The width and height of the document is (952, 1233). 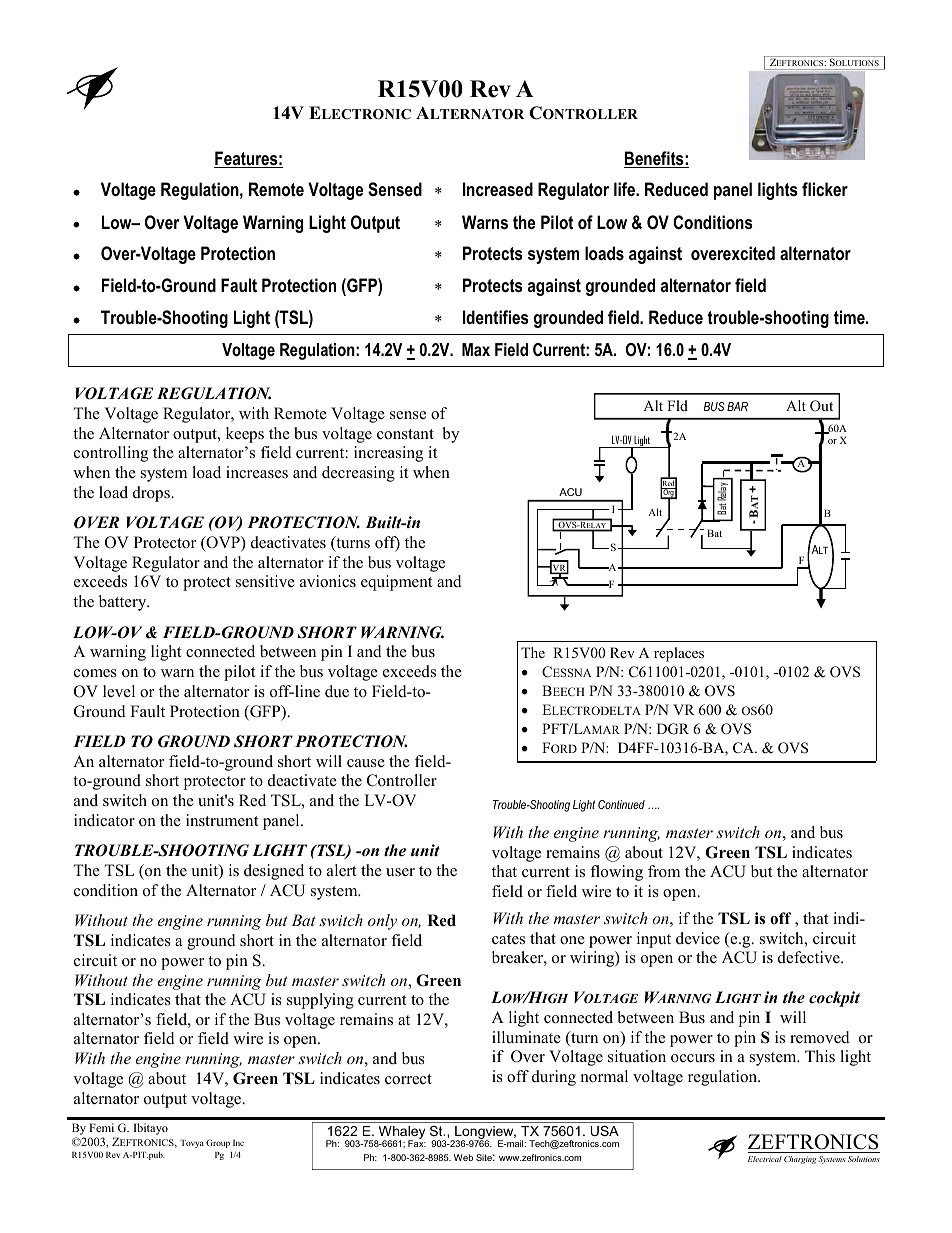 What do you see at coordinates (765, 1159) in the document?
I see `Electrical` at bounding box center [765, 1159].
